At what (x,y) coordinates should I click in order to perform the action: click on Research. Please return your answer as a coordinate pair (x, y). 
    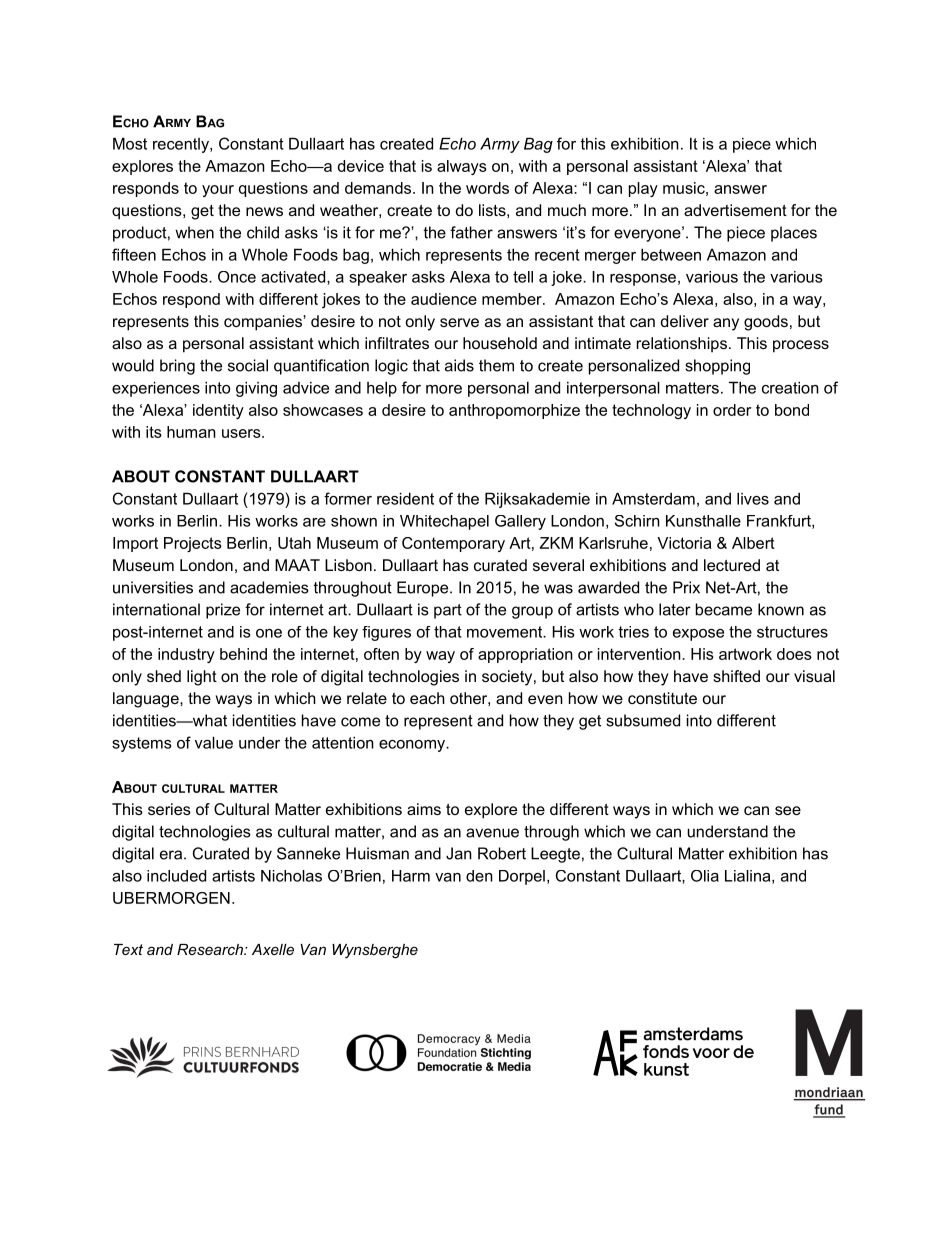
    Looking at the image, I should click on (211, 949).
